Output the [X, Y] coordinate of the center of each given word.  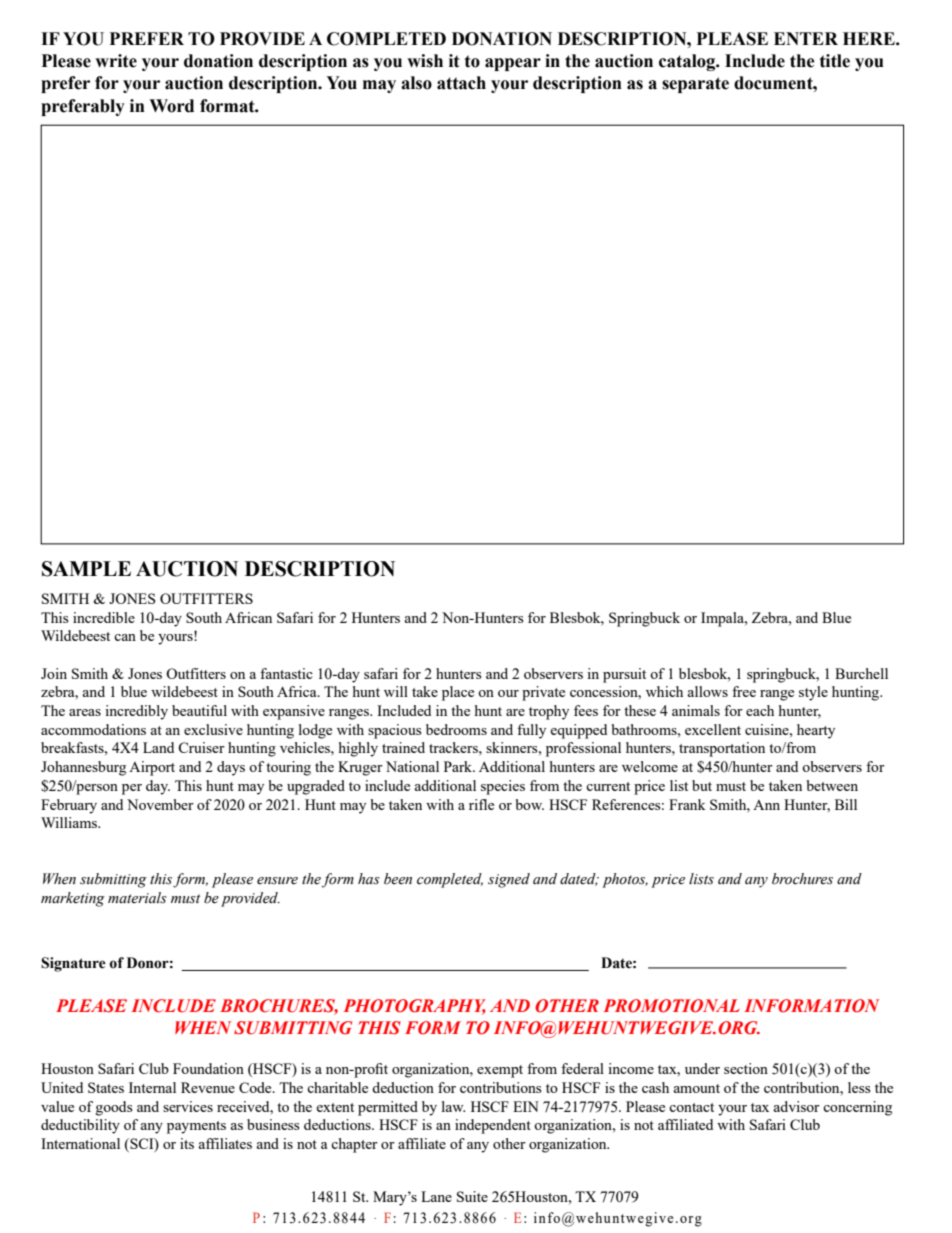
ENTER [806, 38]
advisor [796, 1106]
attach [461, 83]
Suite [472, 1196]
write [116, 61]
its [187, 1143]
